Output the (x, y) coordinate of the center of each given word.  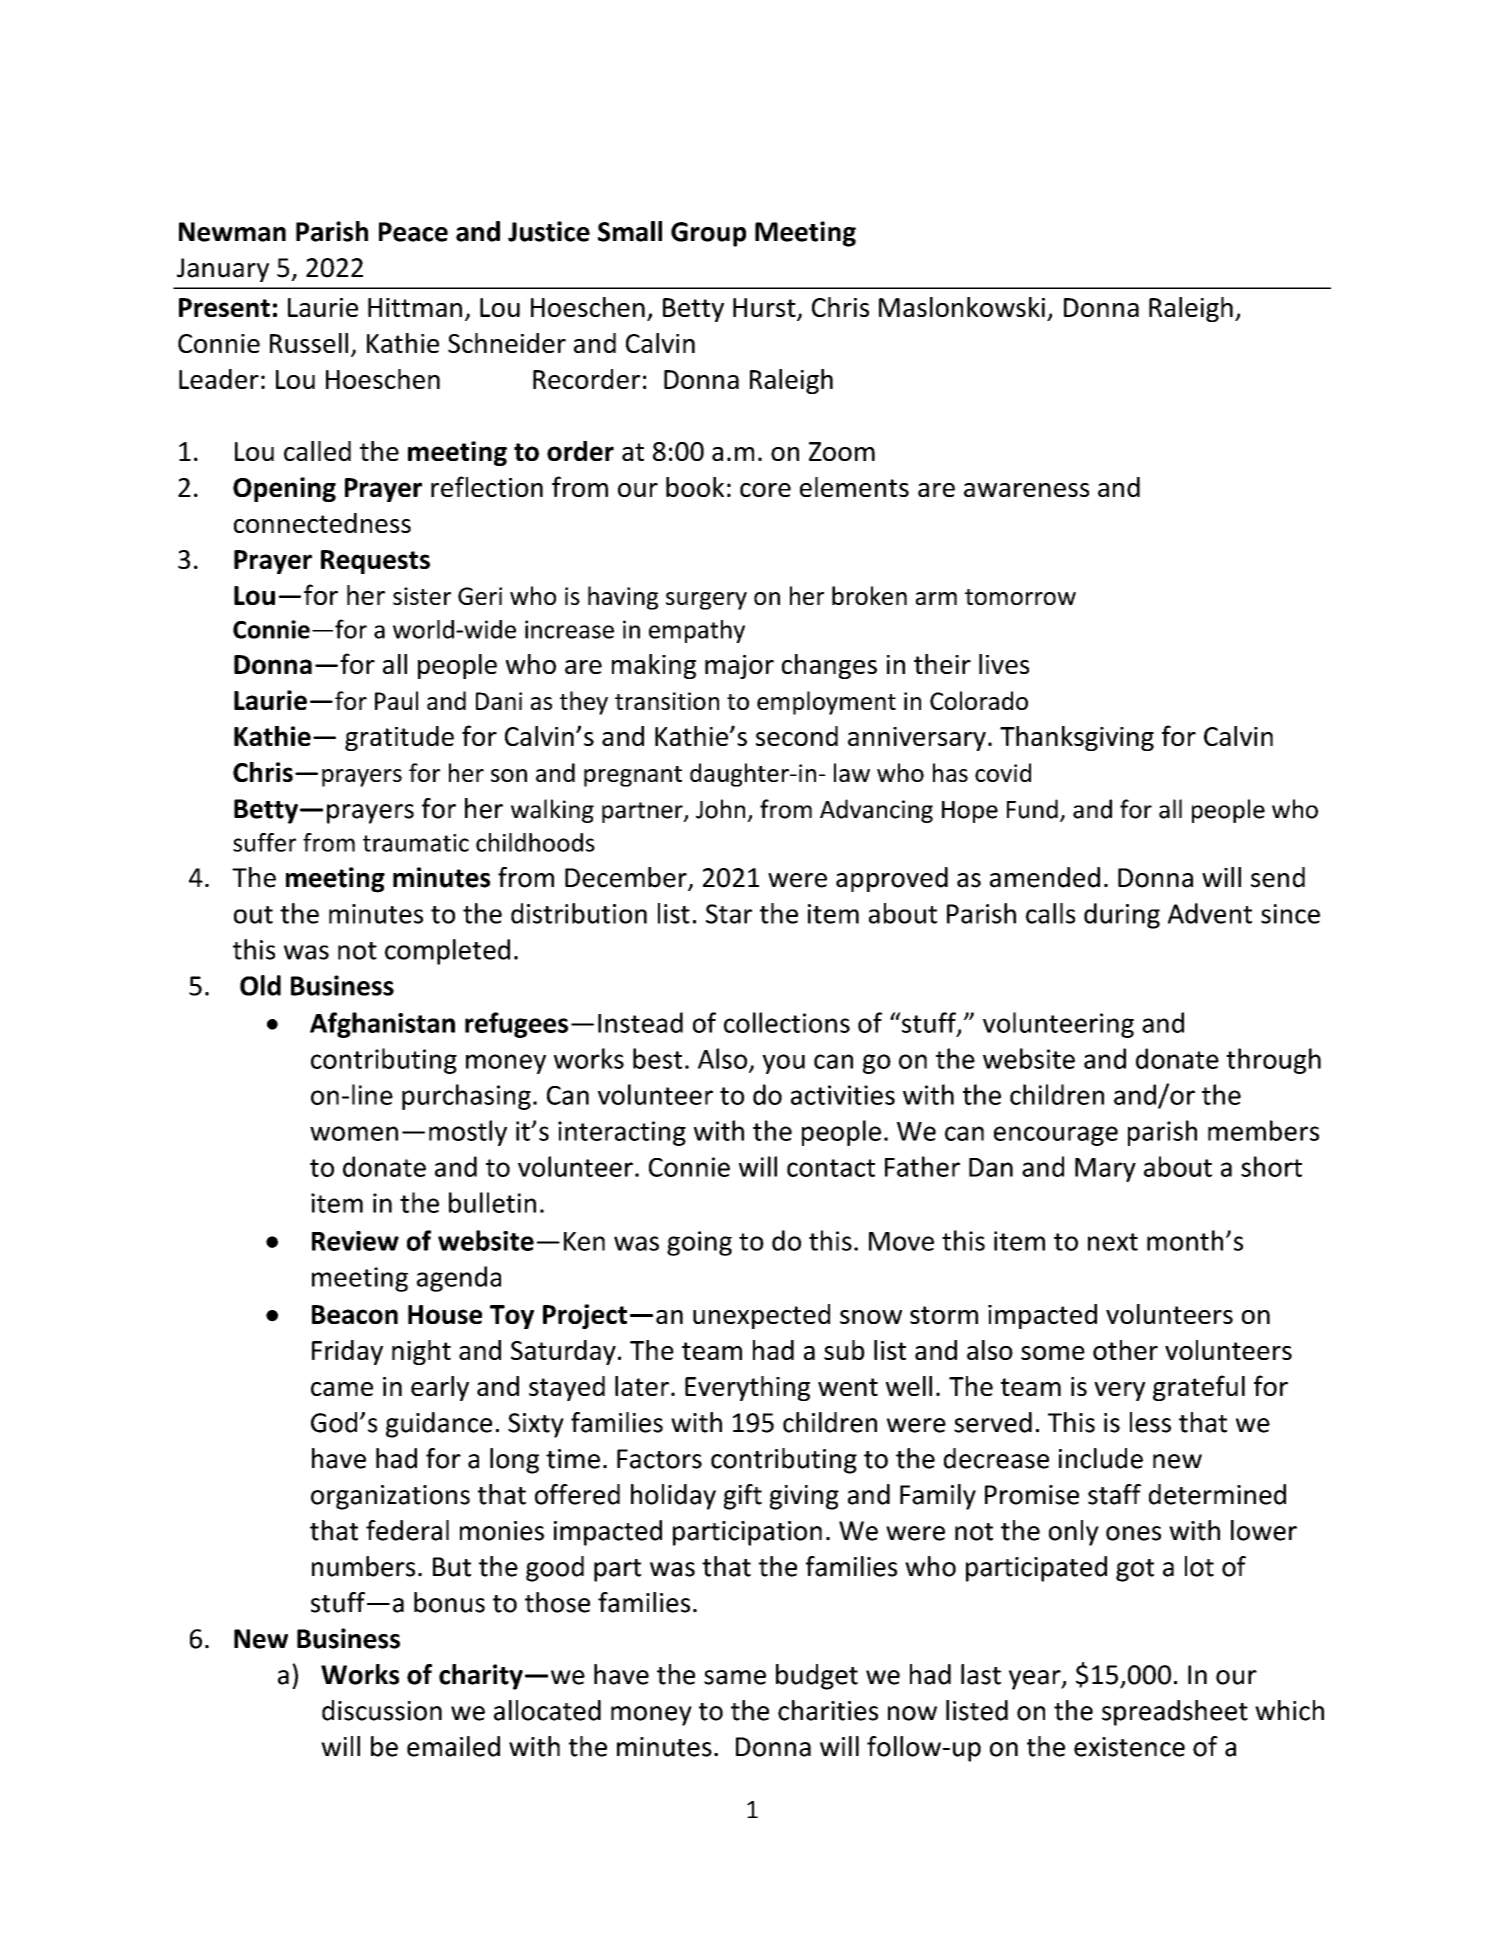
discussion (382, 1710)
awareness (1026, 490)
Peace (413, 232)
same (735, 1677)
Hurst (765, 309)
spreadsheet (1175, 1713)
